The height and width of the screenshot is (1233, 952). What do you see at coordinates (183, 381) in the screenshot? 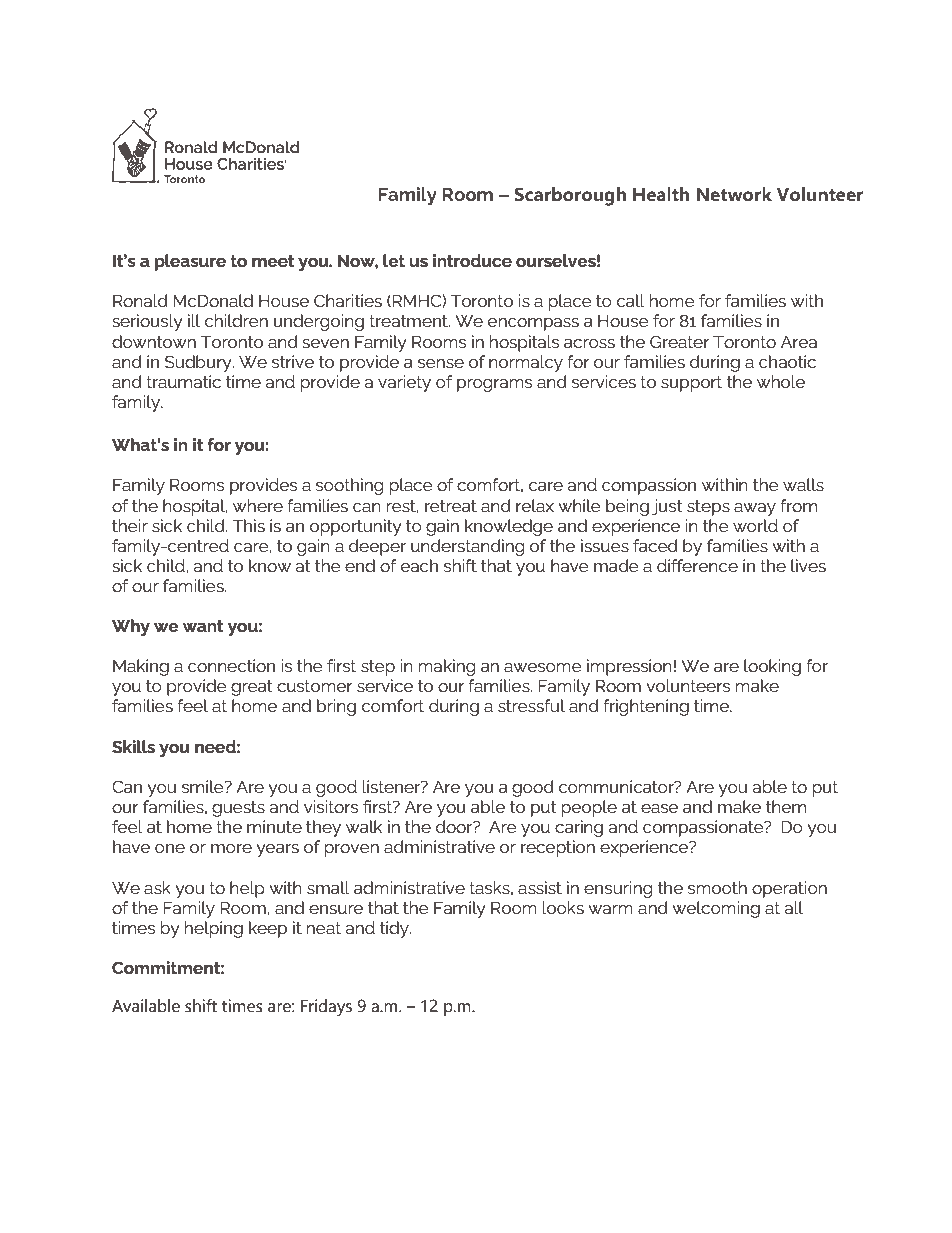
I see `traumatic` at bounding box center [183, 381].
